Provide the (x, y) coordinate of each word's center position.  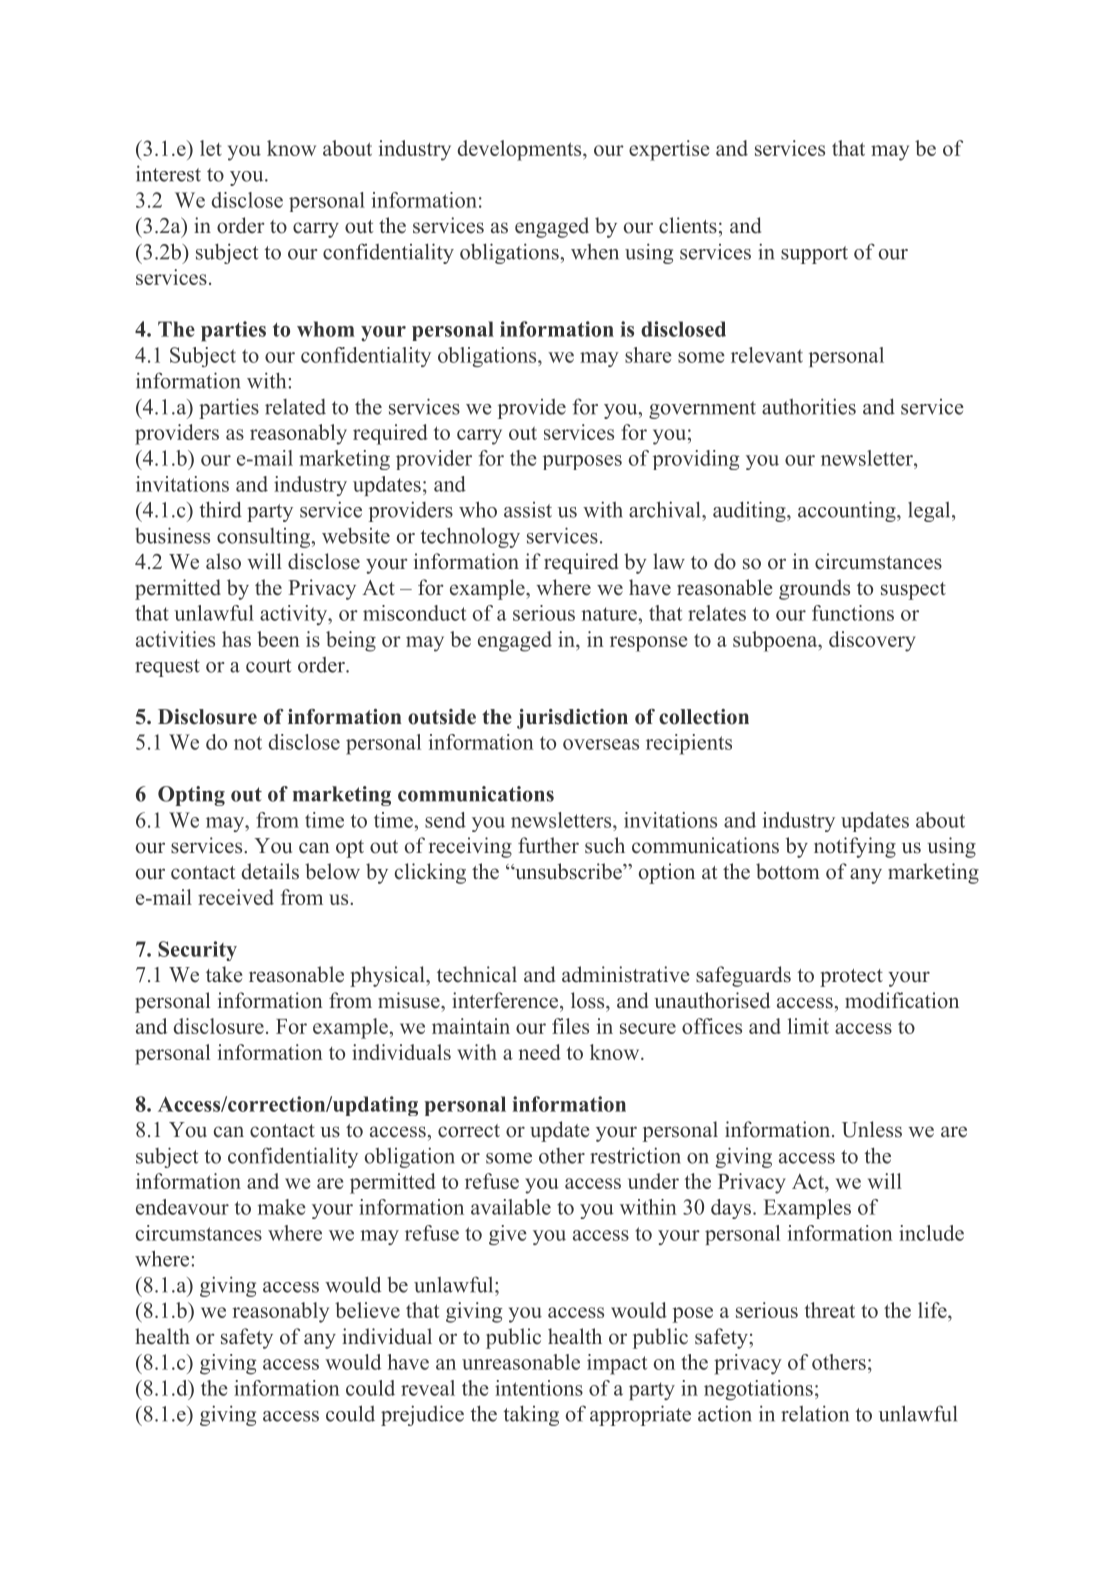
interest (168, 173)
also (223, 561)
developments (521, 150)
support (814, 255)
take (224, 974)
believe (367, 1310)
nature (610, 614)
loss (589, 1000)
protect (851, 978)
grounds (814, 589)
